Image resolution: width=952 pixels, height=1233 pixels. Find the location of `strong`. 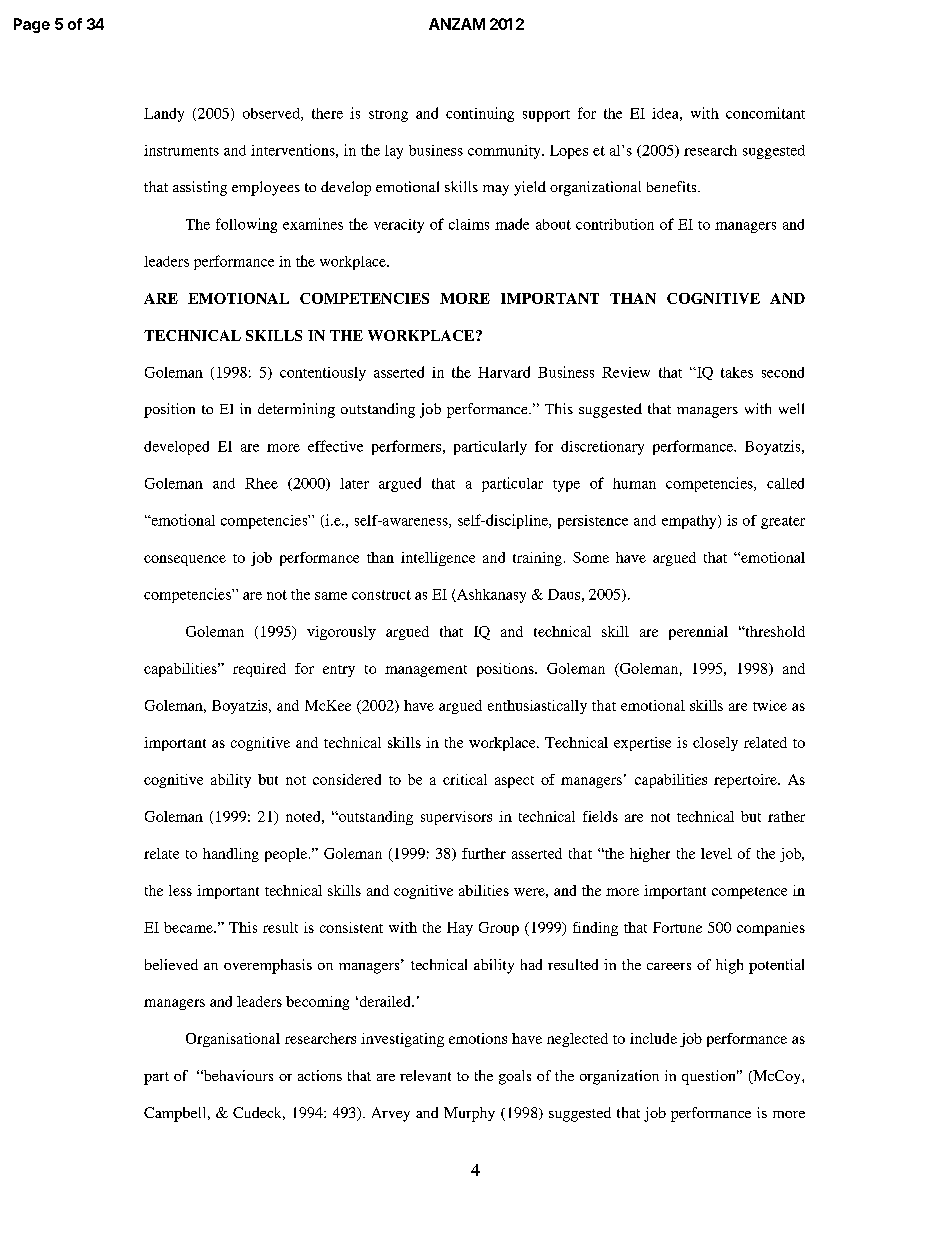

strong is located at coordinates (388, 116).
